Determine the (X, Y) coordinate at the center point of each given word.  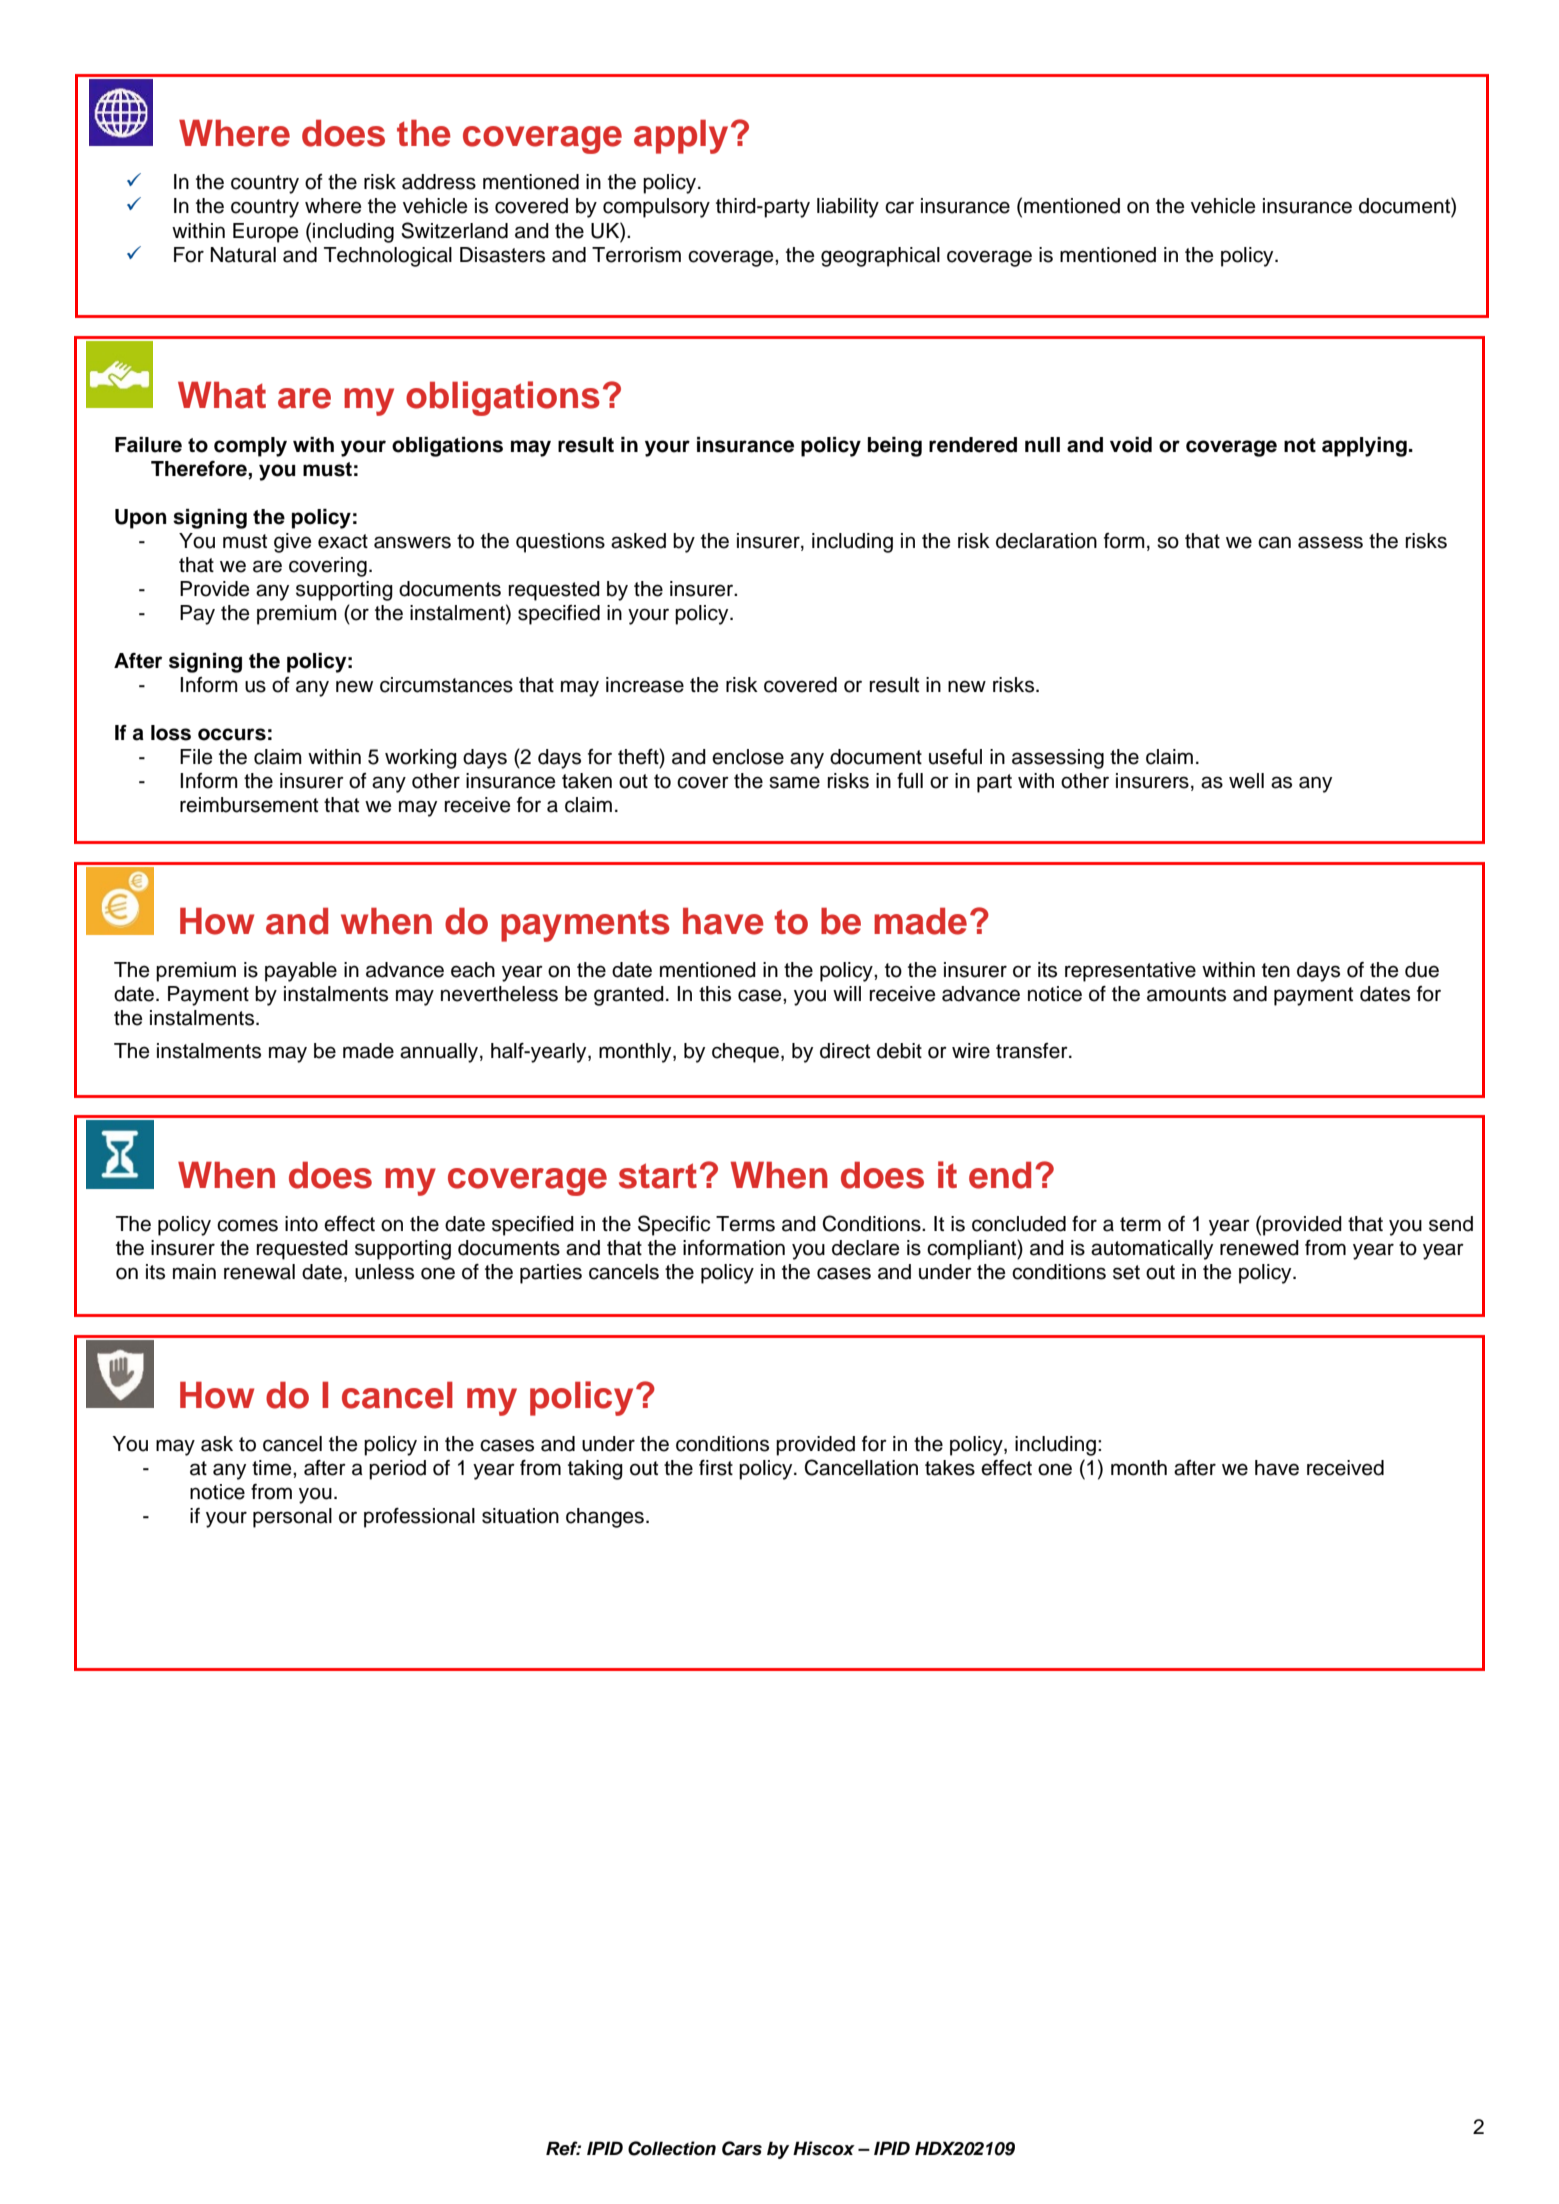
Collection (672, 2148)
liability (848, 208)
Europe (266, 233)
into (301, 1224)
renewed (1259, 1248)
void (1131, 445)
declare (866, 1248)
